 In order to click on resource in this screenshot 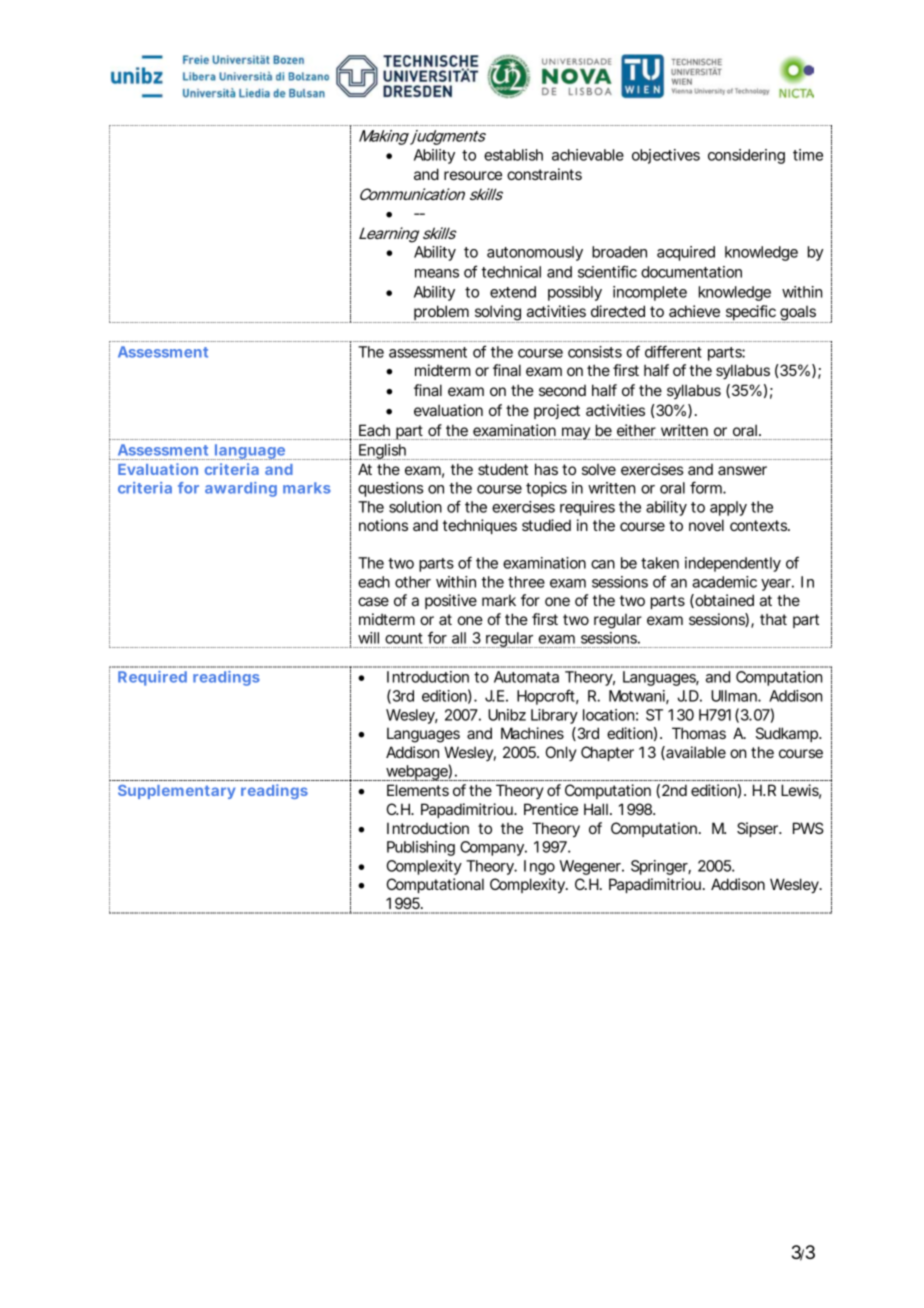, I will do `click(473, 175)`.
